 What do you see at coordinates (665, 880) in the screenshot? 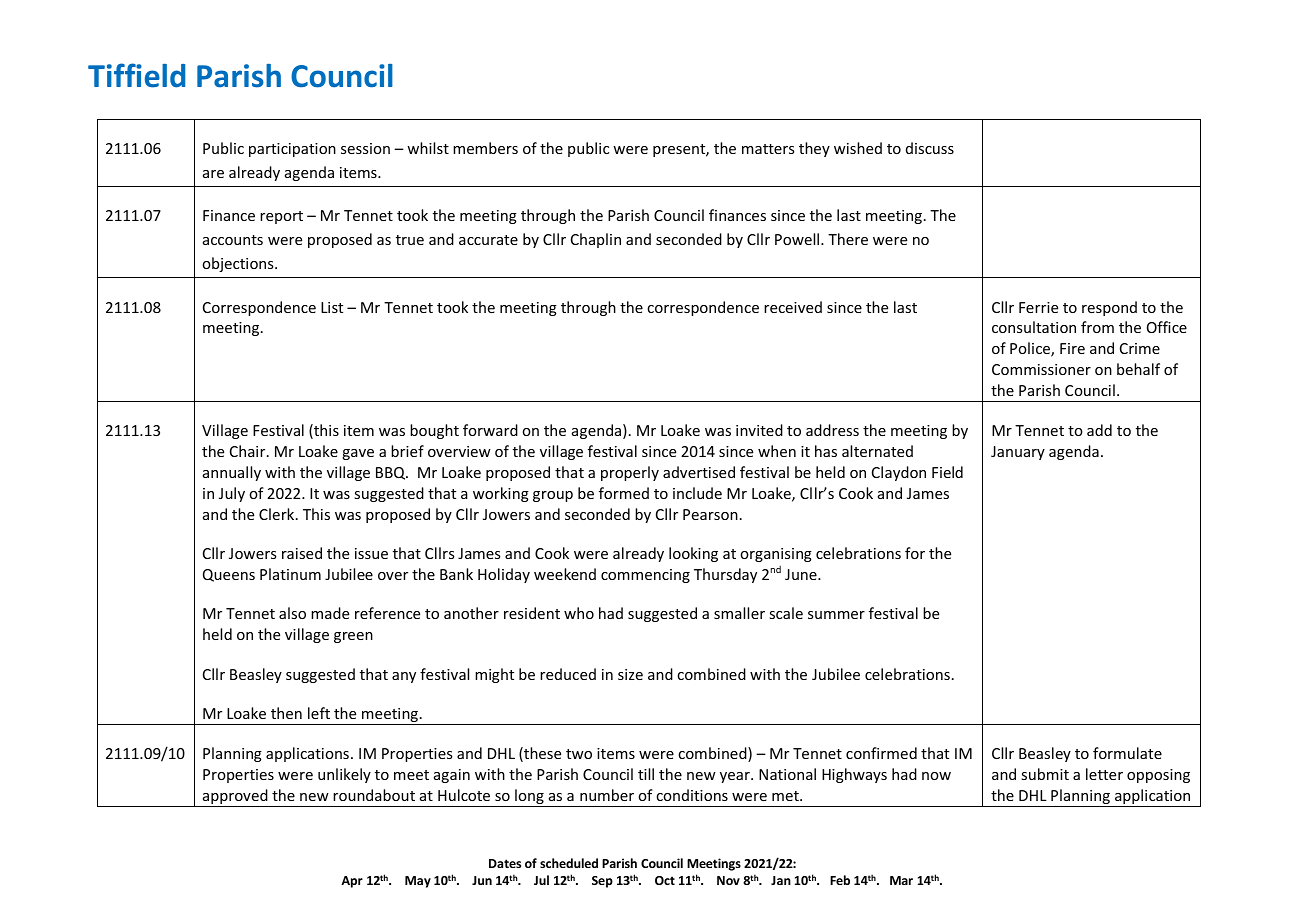
I see `Oct` at bounding box center [665, 880].
